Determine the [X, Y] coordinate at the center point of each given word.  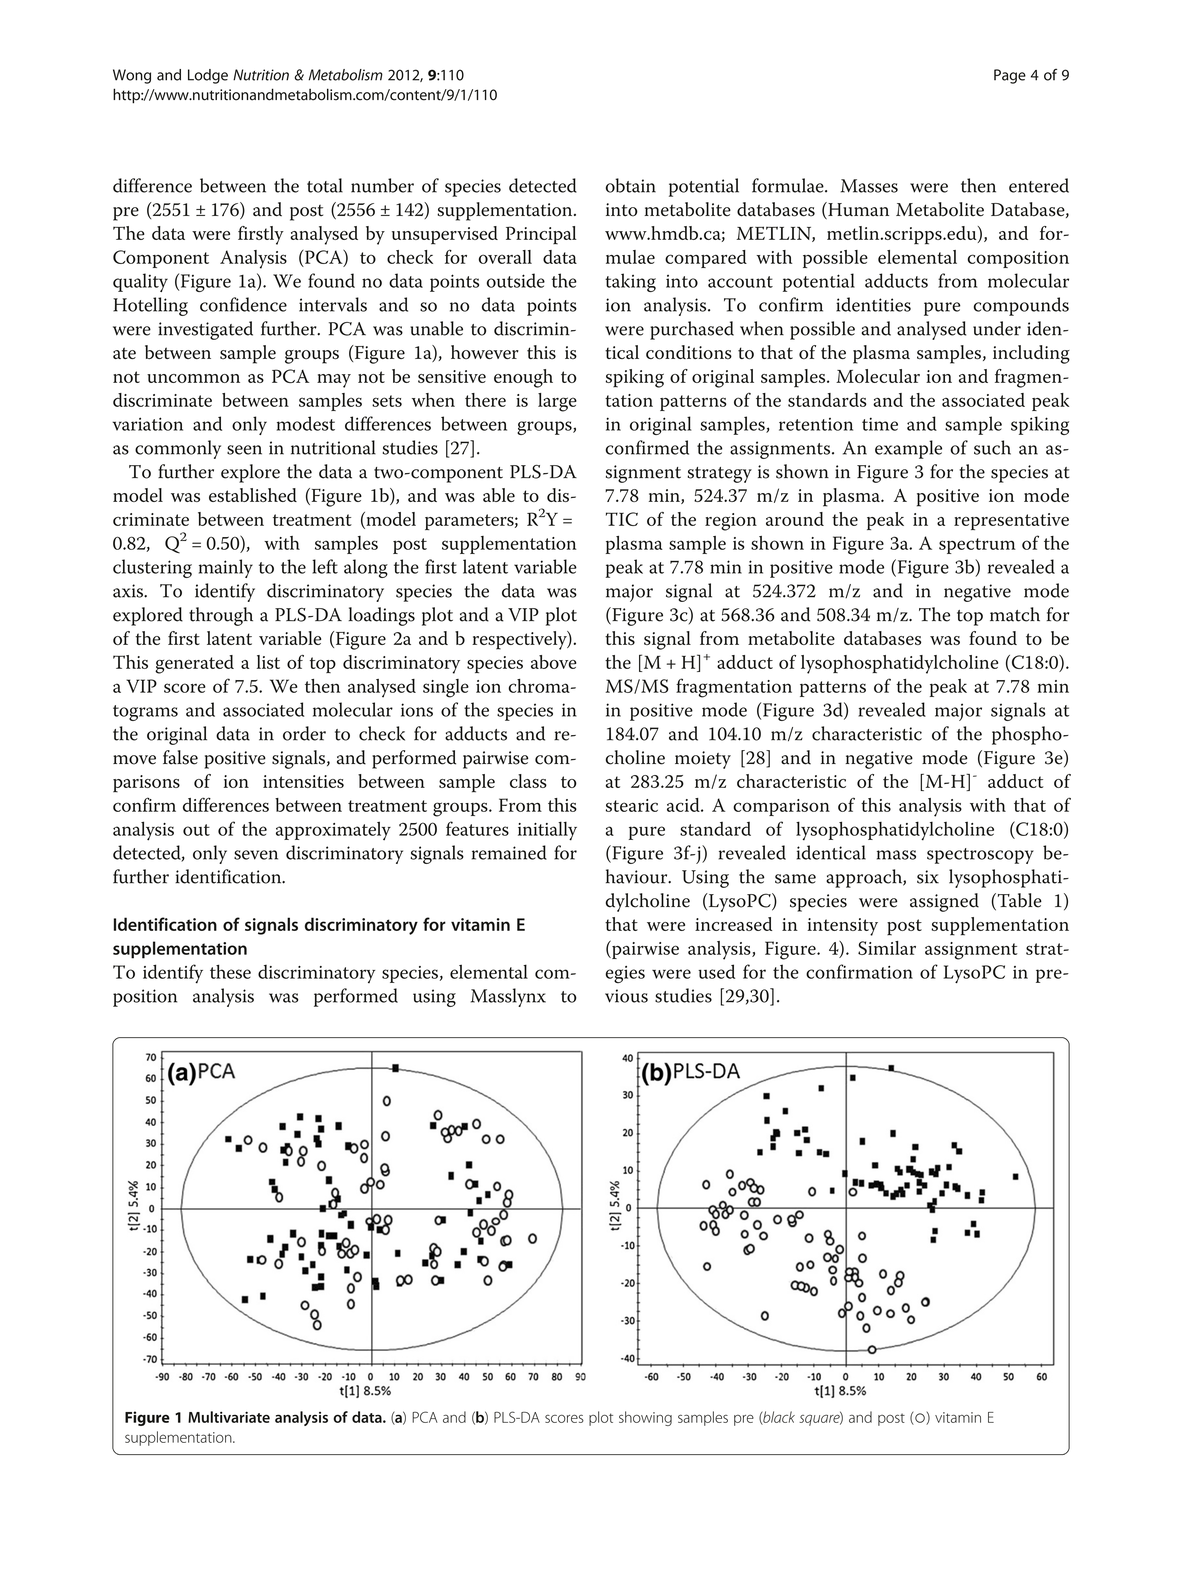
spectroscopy [980, 856]
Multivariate [229, 1417]
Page [1010, 76]
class [528, 781]
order [304, 733]
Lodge [208, 76]
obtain [631, 185]
